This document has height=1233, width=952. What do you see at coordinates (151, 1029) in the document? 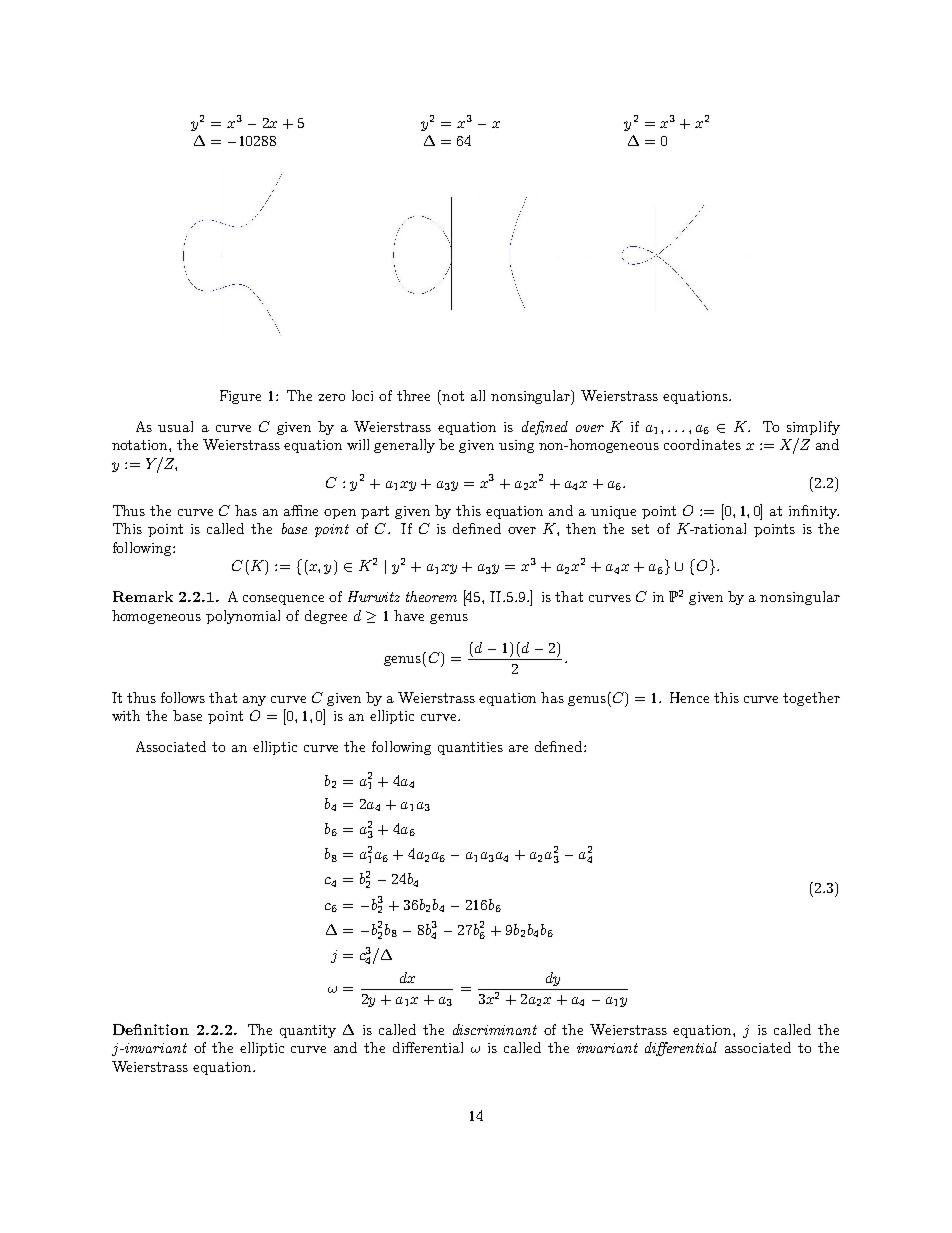
I see `Definition` at bounding box center [151, 1029].
